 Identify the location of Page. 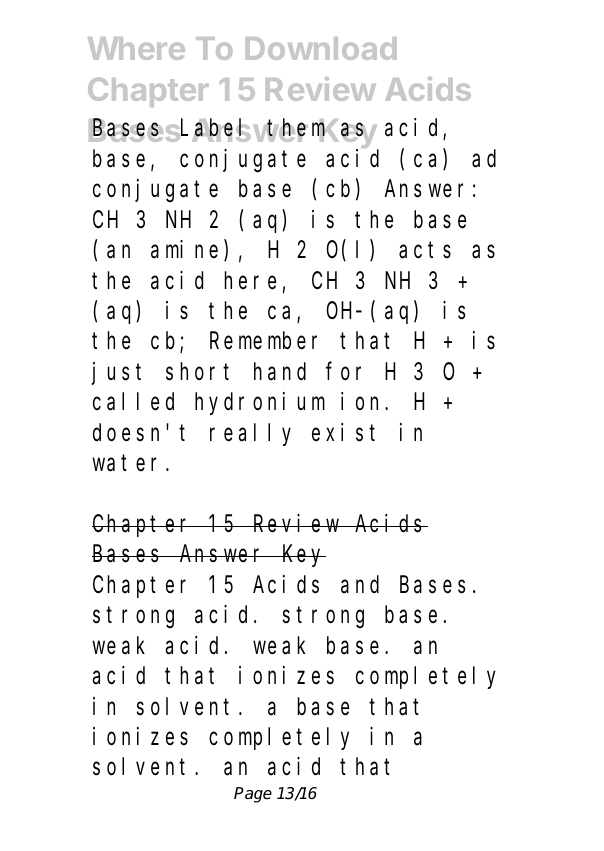
(253, 795).
